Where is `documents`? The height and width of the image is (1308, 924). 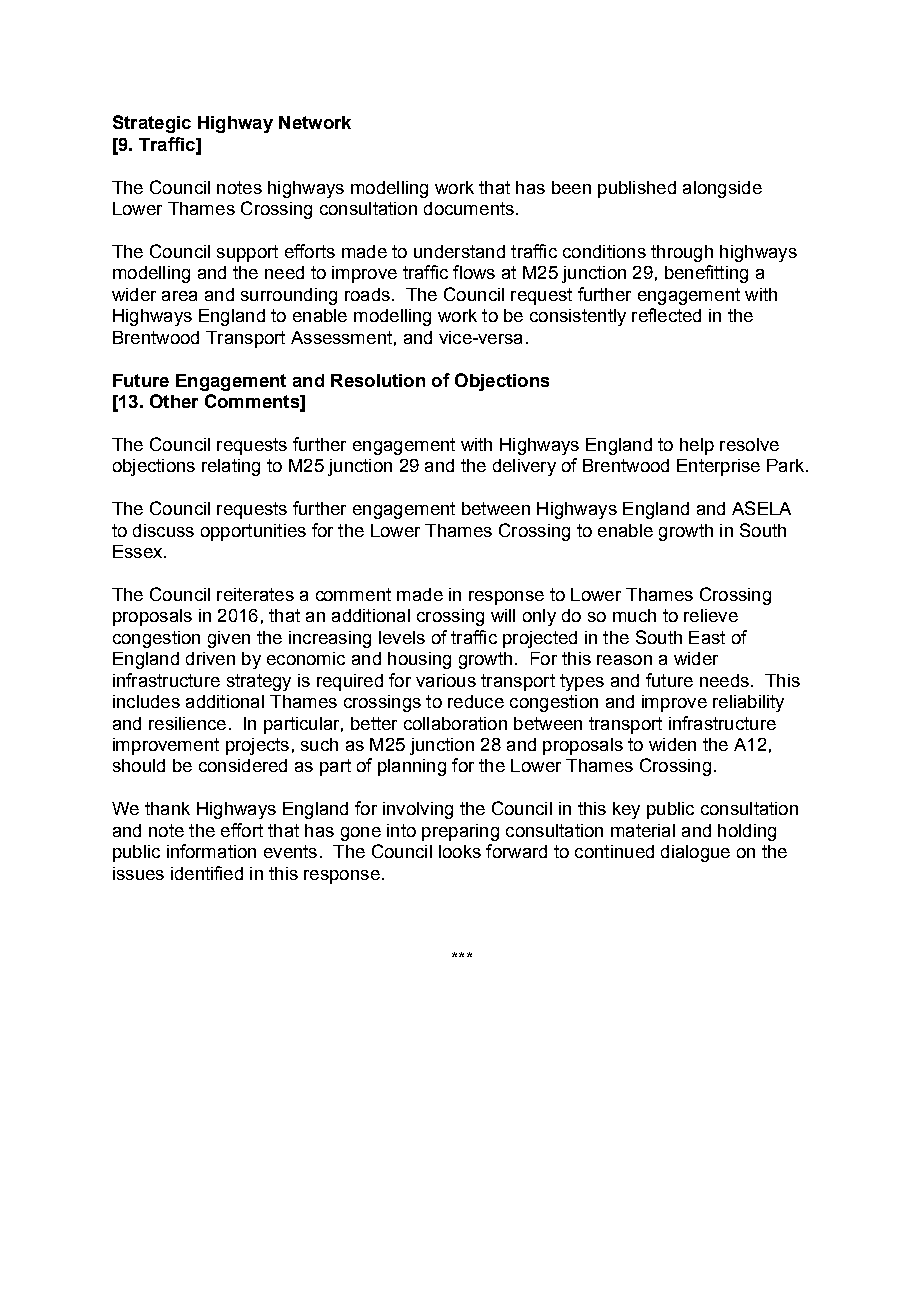 documents is located at coordinates (469, 208).
